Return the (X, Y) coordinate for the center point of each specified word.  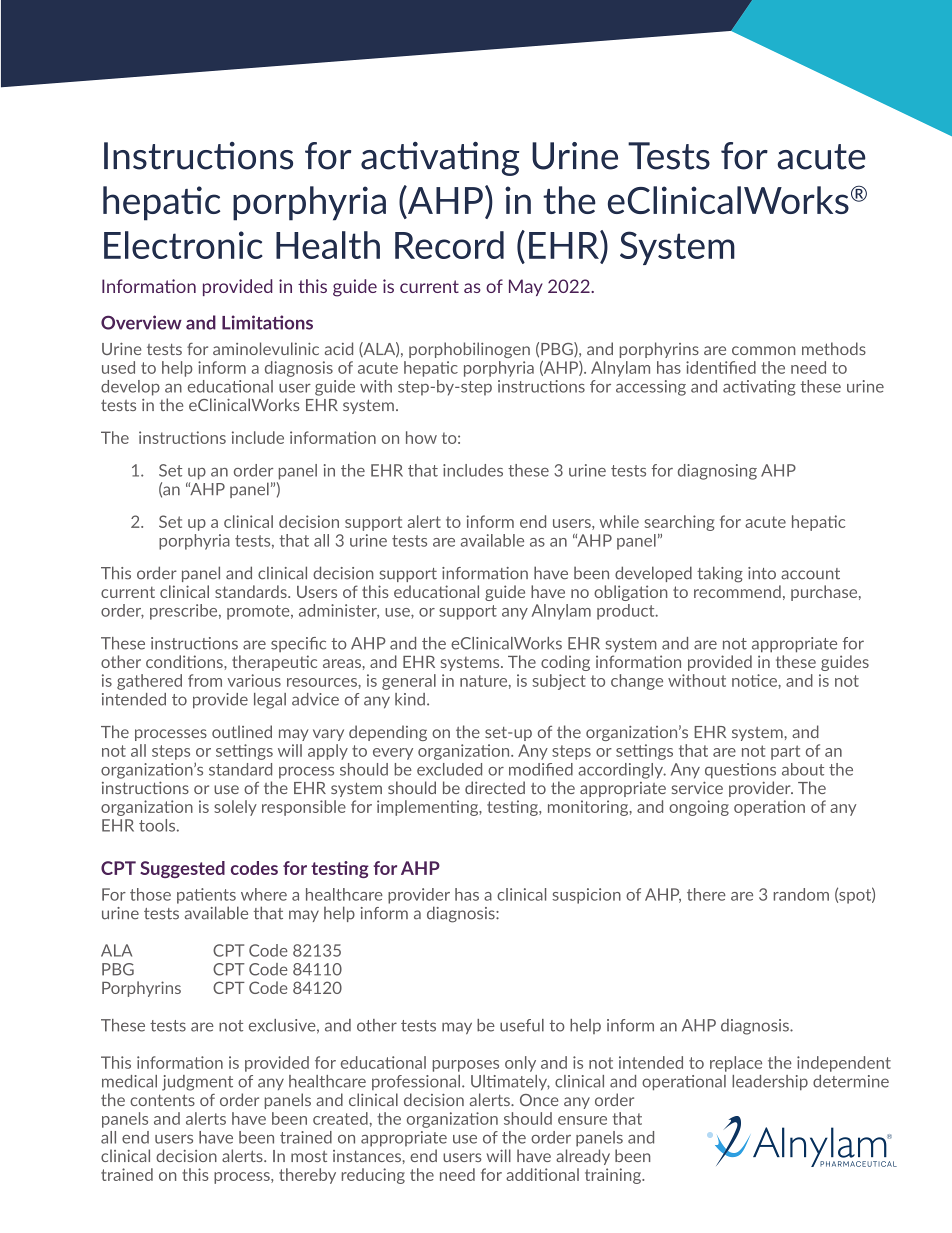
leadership (770, 1083)
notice (755, 680)
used (118, 367)
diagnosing (717, 472)
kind (410, 699)
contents (162, 1100)
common (763, 350)
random (801, 894)
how (421, 437)
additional (542, 1174)
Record (449, 245)
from (205, 680)
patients (206, 896)
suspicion (586, 896)
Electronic (183, 245)
